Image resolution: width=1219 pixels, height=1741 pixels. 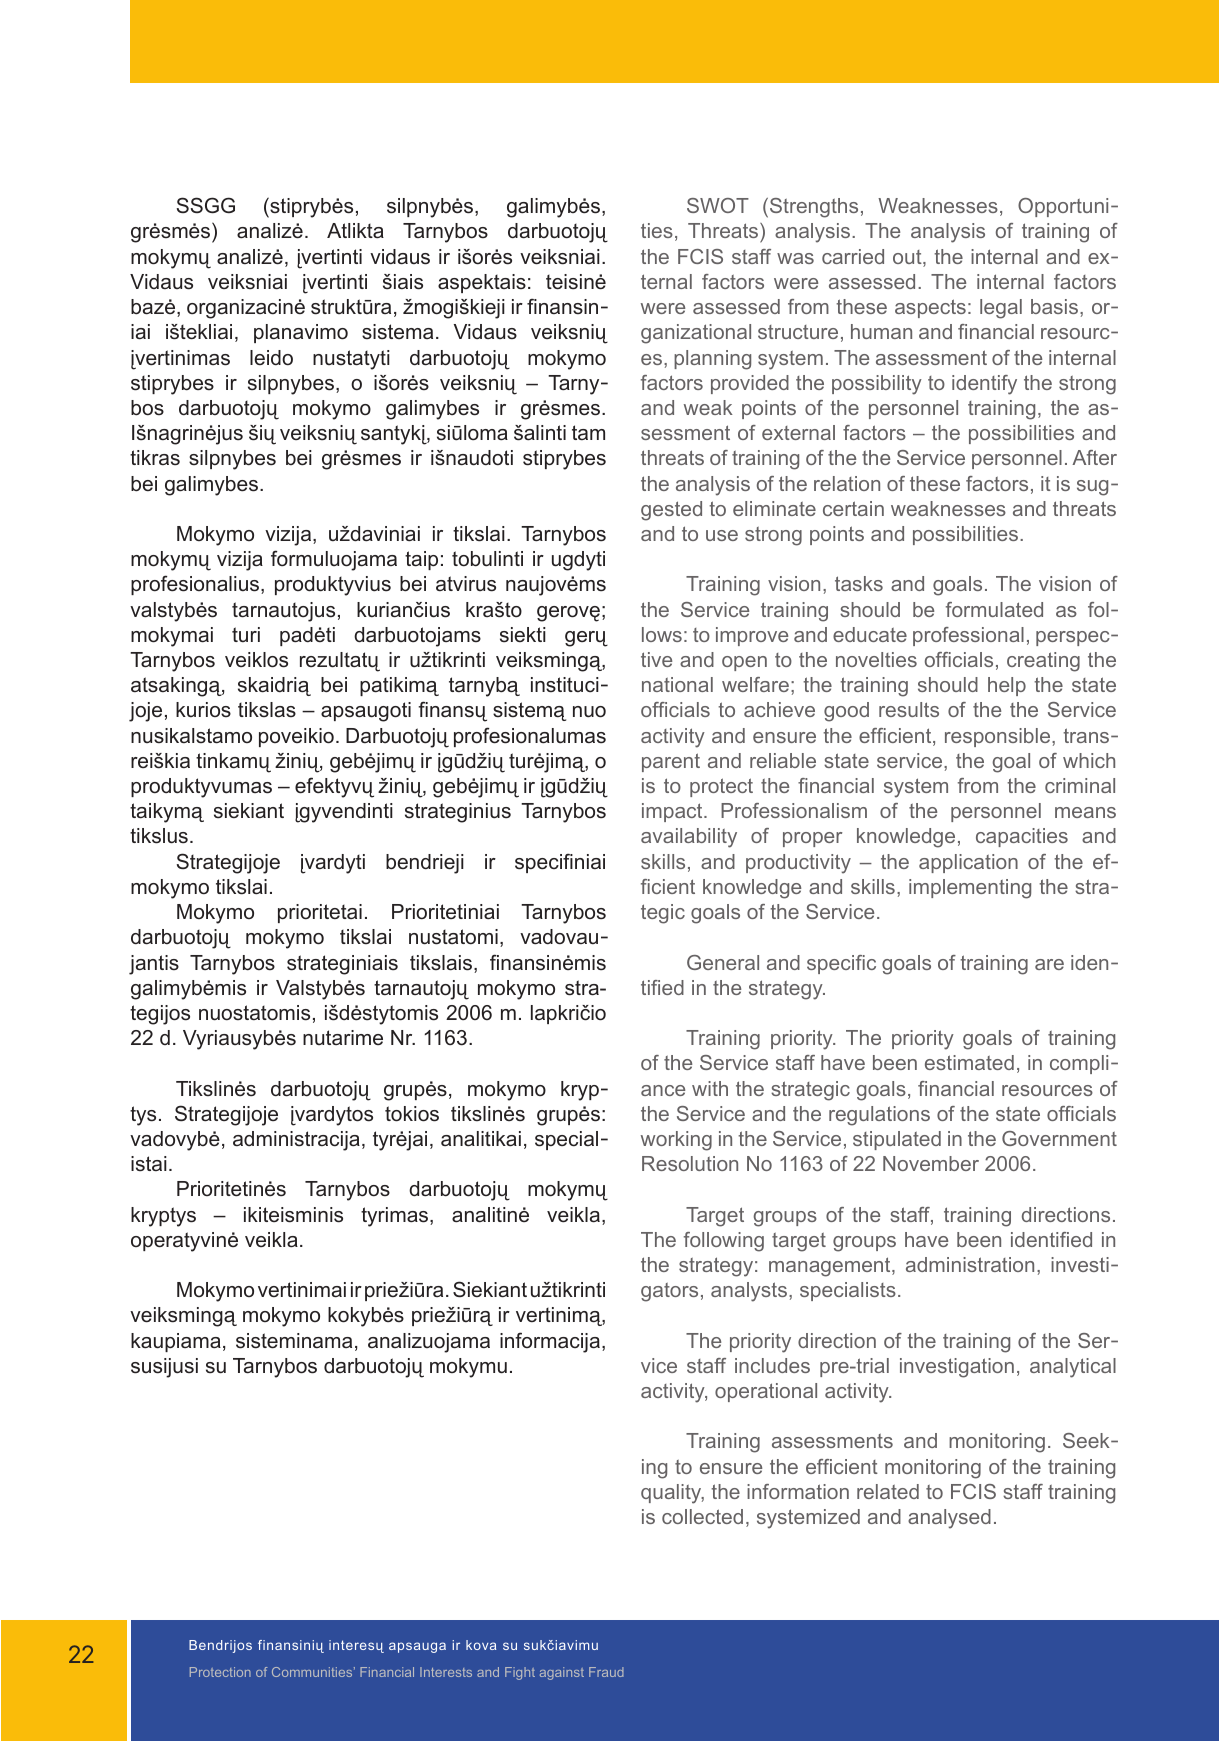 I want to click on Fraud, so click(x=606, y=1672).
